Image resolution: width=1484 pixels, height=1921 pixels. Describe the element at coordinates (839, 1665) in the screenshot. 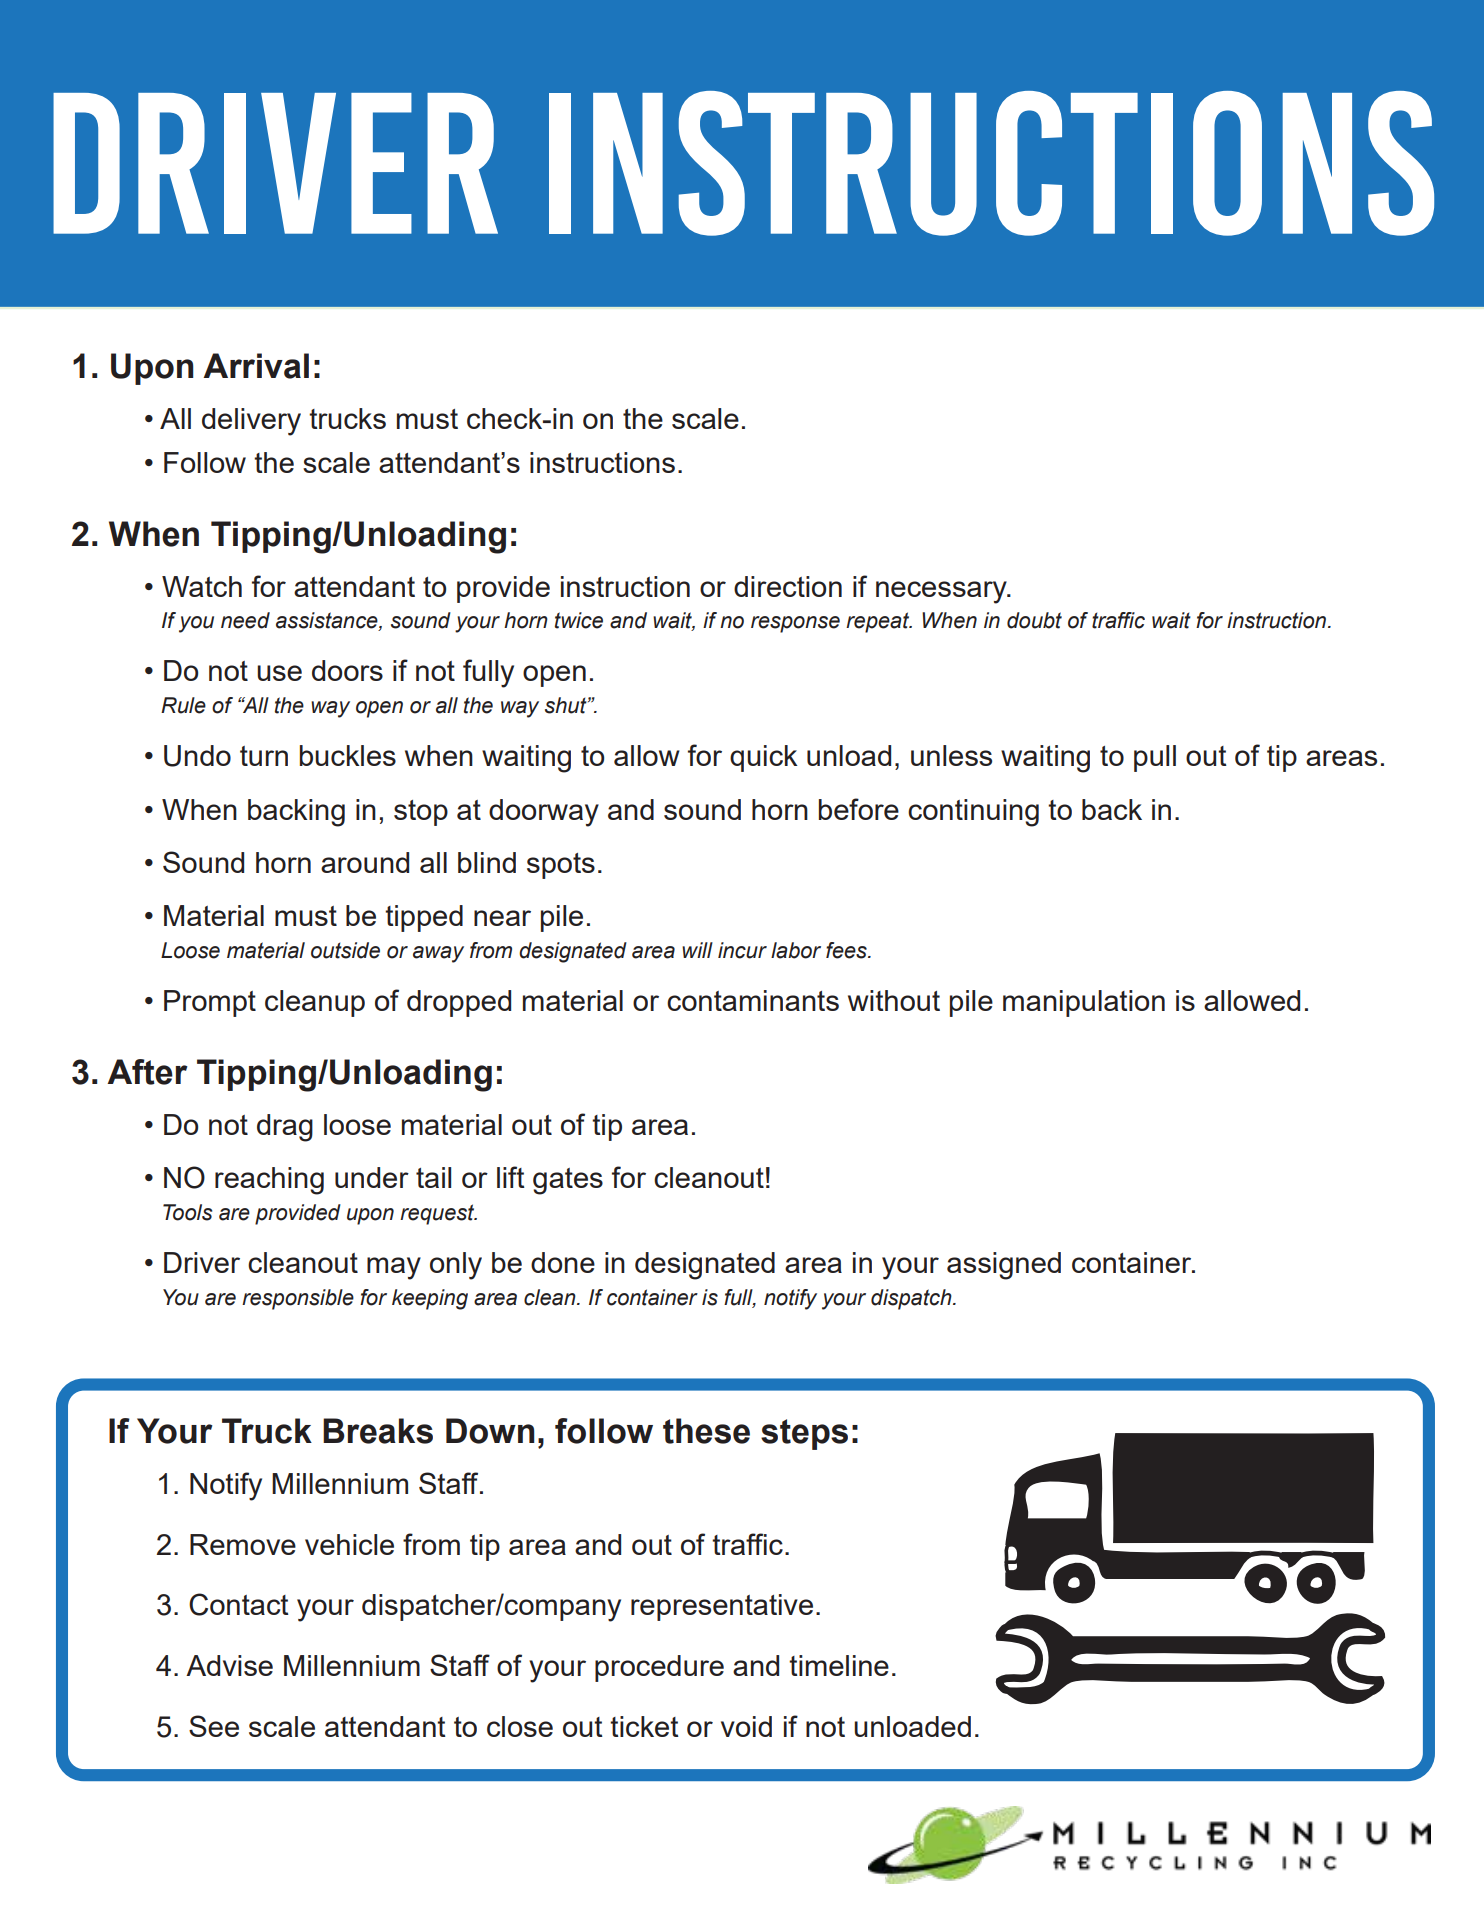

I see `timeline` at that location.
